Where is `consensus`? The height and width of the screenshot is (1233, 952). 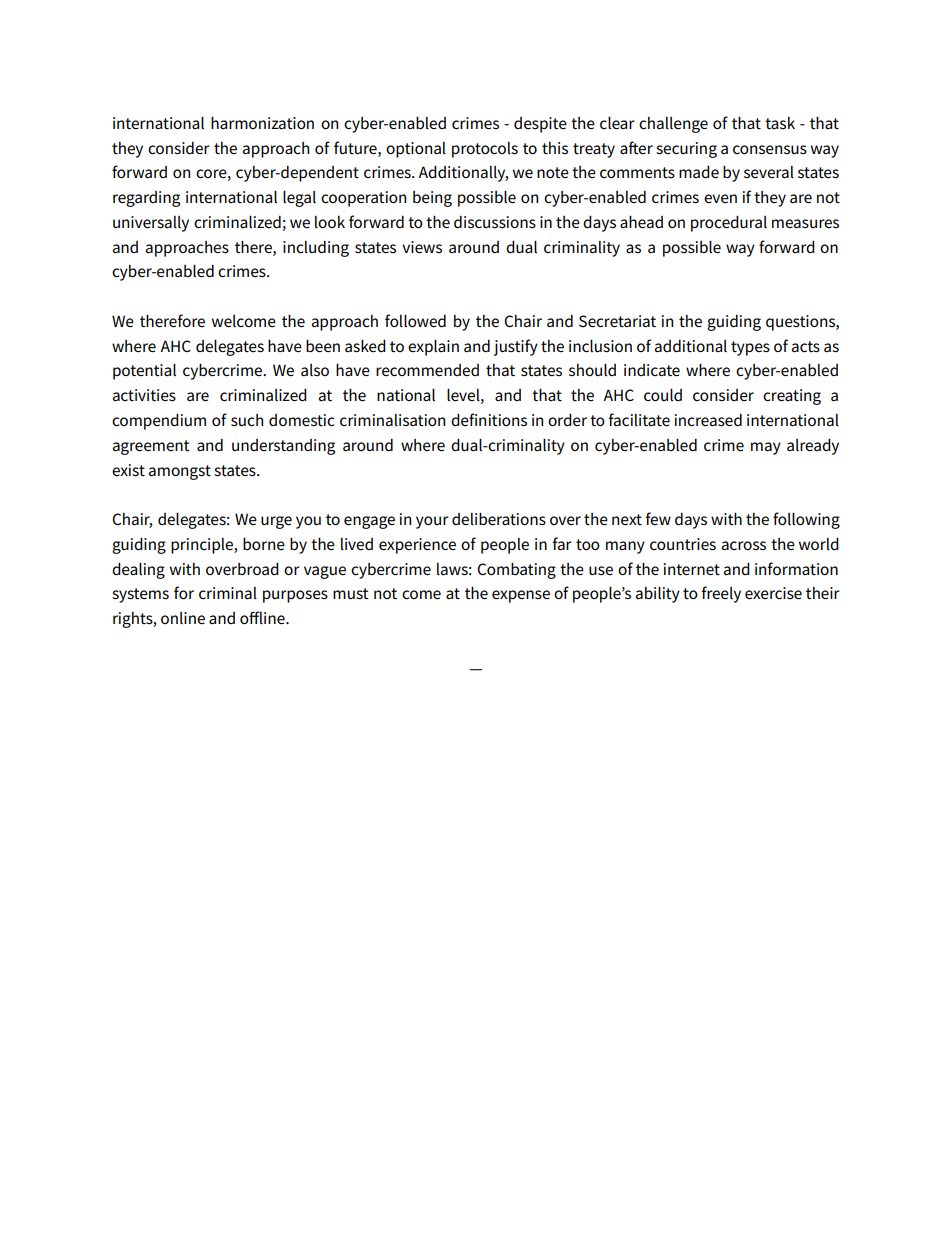 consensus is located at coordinates (770, 150).
